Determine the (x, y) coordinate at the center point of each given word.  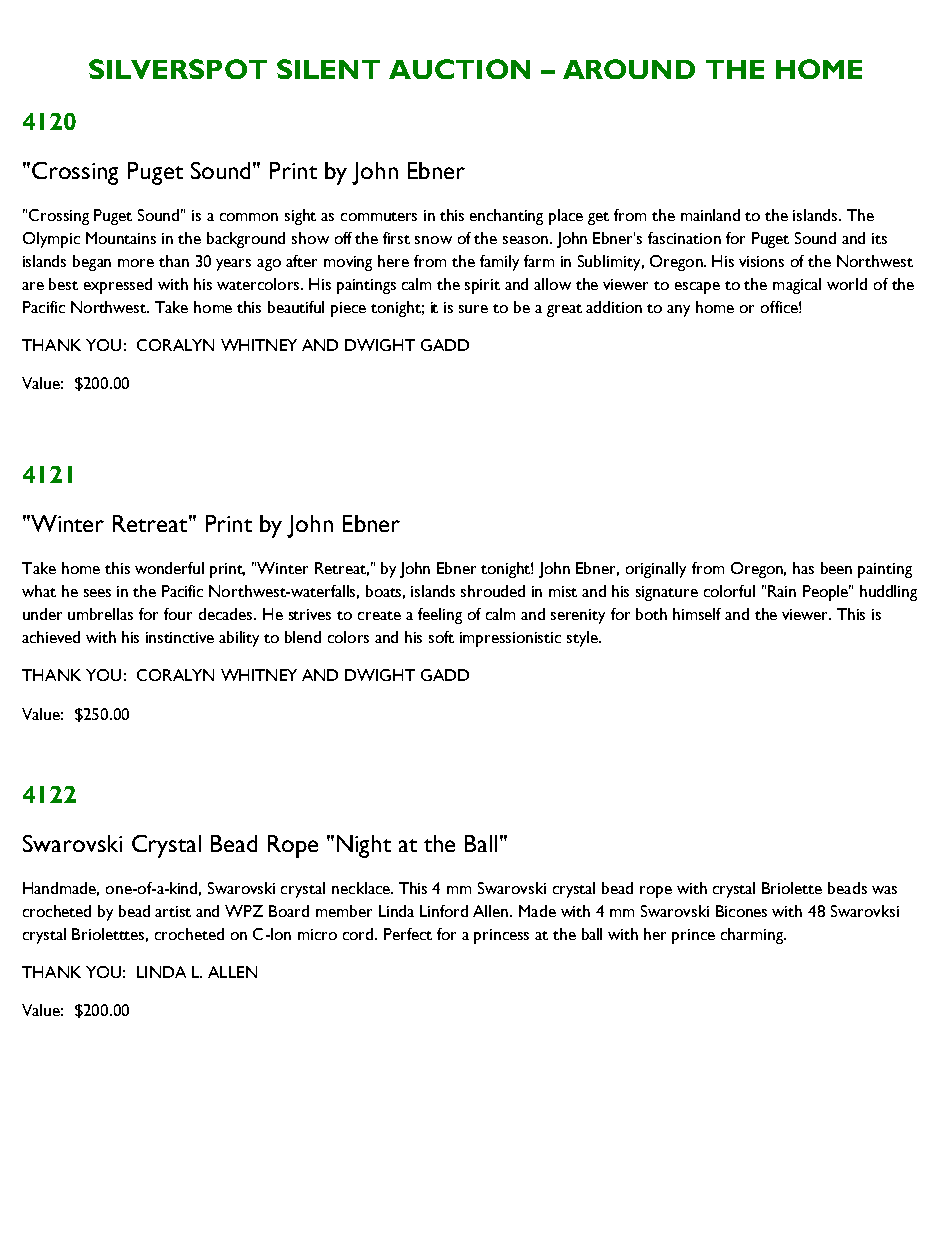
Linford (444, 911)
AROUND (629, 69)
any (678, 311)
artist (173, 911)
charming (753, 936)
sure (473, 309)
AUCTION (459, 69)
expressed (118, 286)
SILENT (328, 69)
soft (441, 637)
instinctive (180, 637)
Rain (782, 591)
